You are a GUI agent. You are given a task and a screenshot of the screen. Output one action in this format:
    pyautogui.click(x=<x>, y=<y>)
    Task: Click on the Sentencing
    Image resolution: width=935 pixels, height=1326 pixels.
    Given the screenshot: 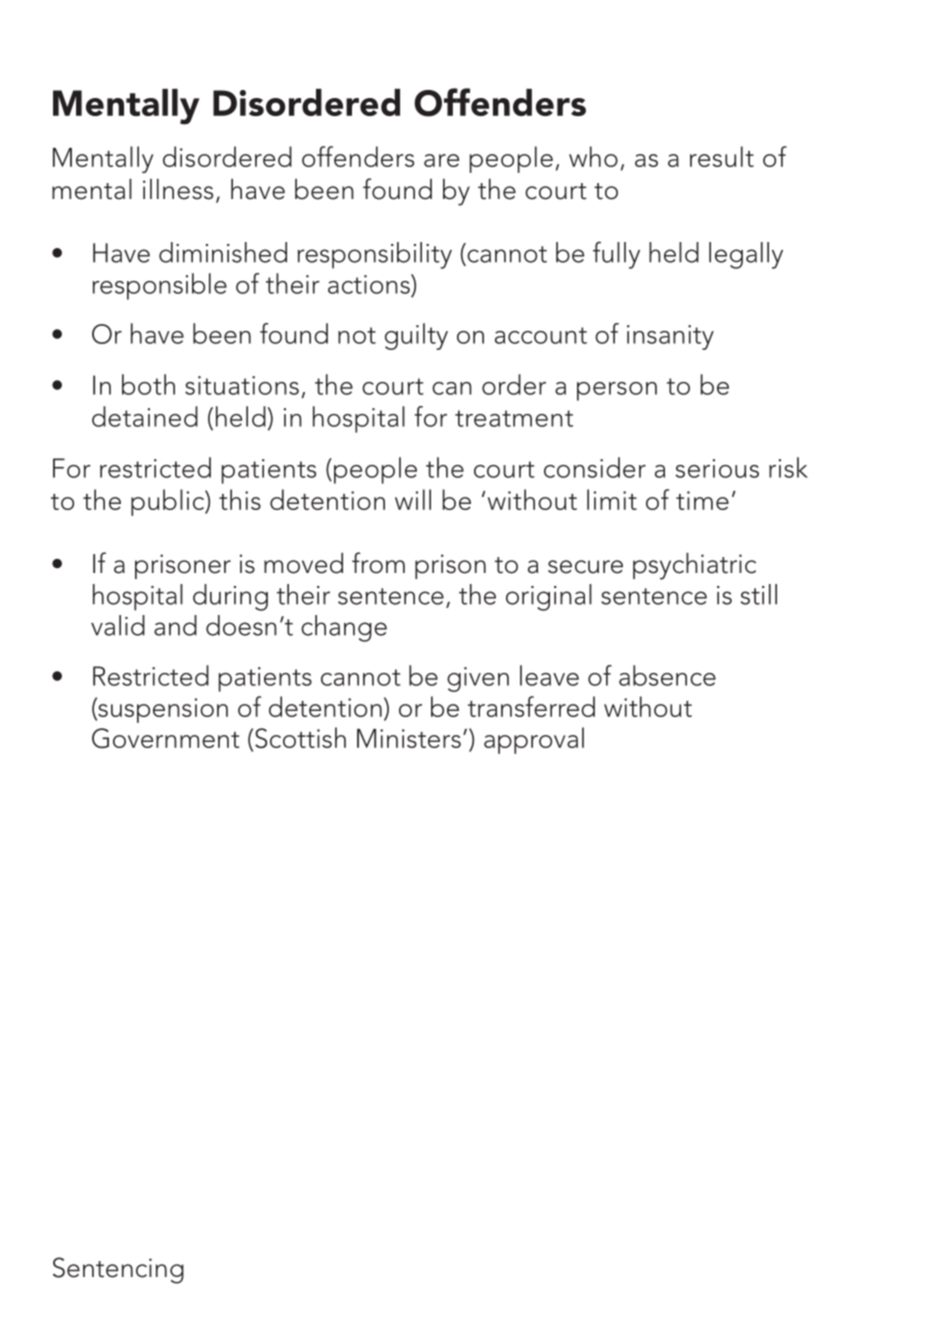 What is the action you would take?
    pyautogui.click(x=118, y=1270)
